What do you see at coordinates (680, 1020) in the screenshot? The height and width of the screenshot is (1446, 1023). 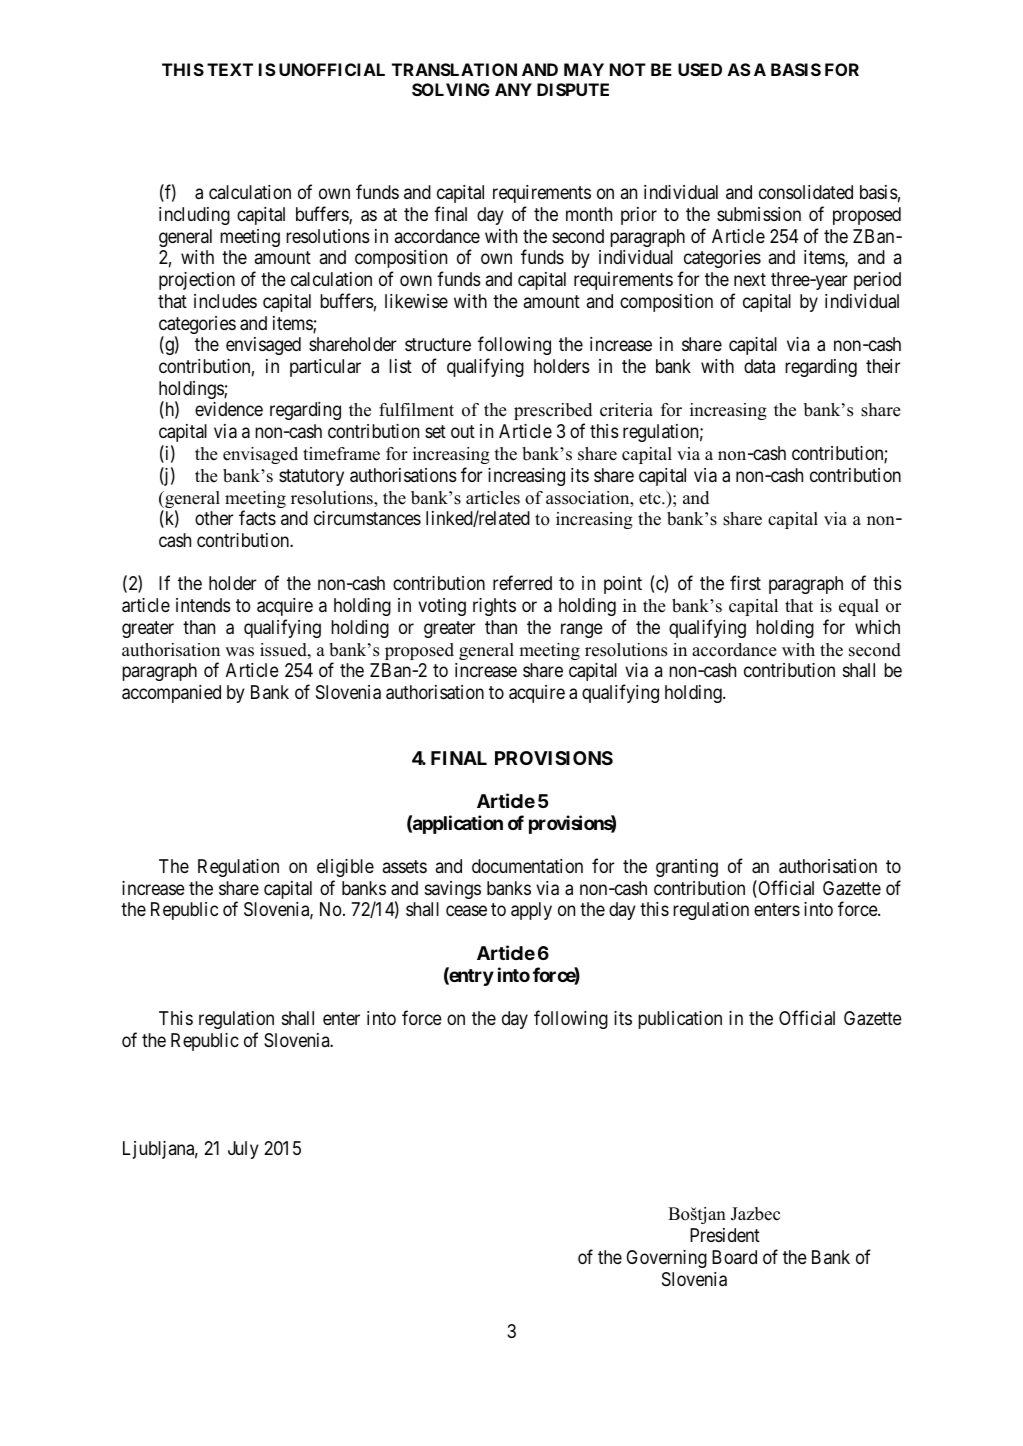 I see `publication` at bounding box center [680, 1020].
